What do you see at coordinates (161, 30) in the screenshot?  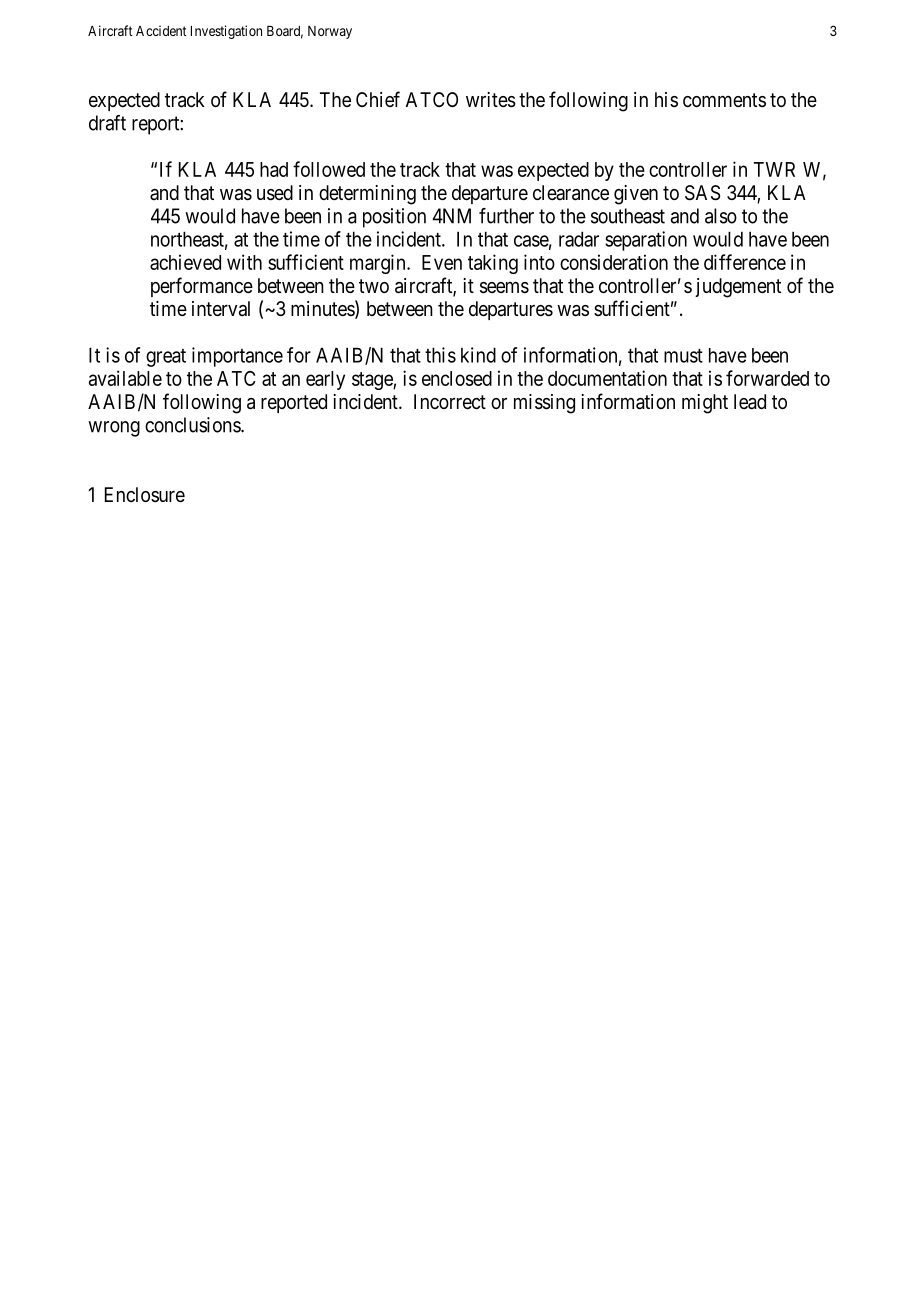 I see `Accident` at bounding box center [161, 30].
